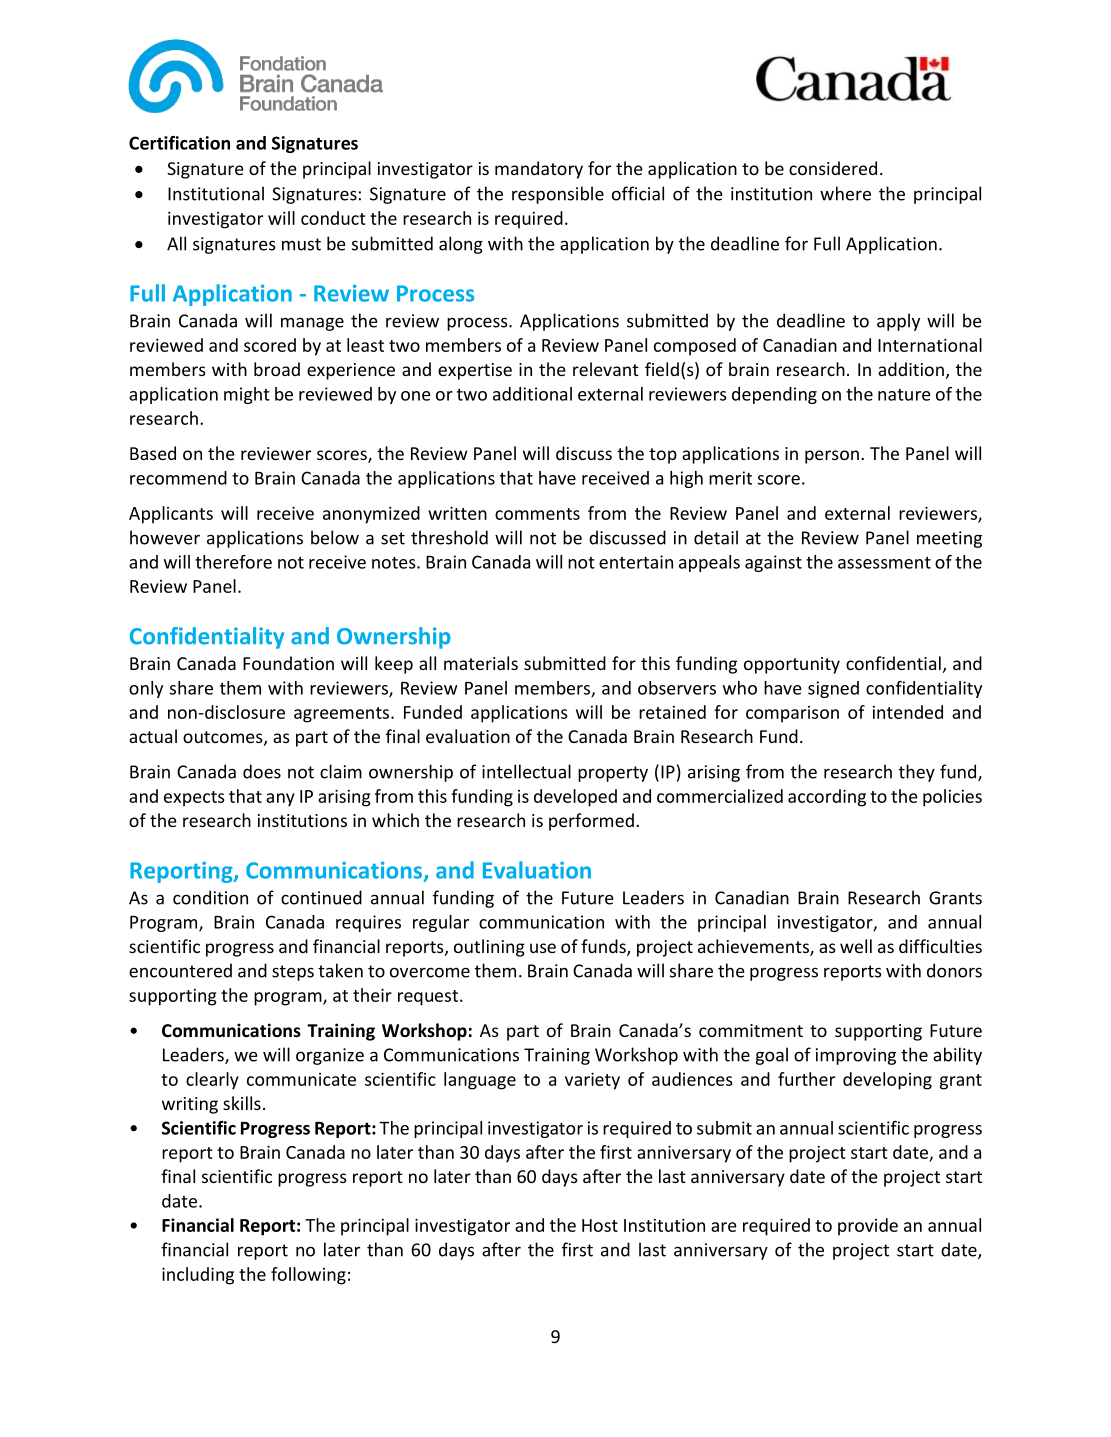 This document has height=1437, width=1111. I want to click on where, so click(845, 193).
